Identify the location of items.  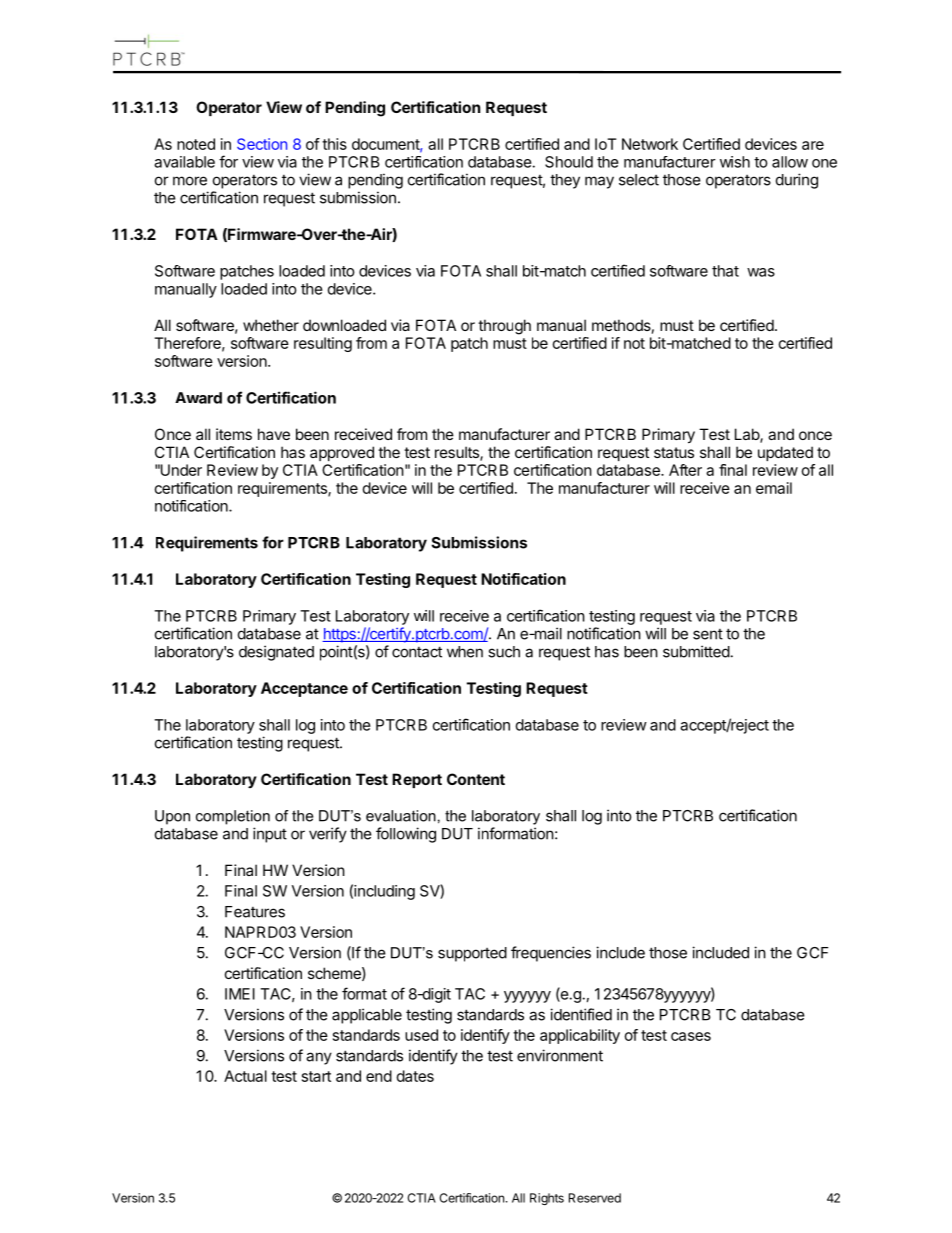
(234, 434).
